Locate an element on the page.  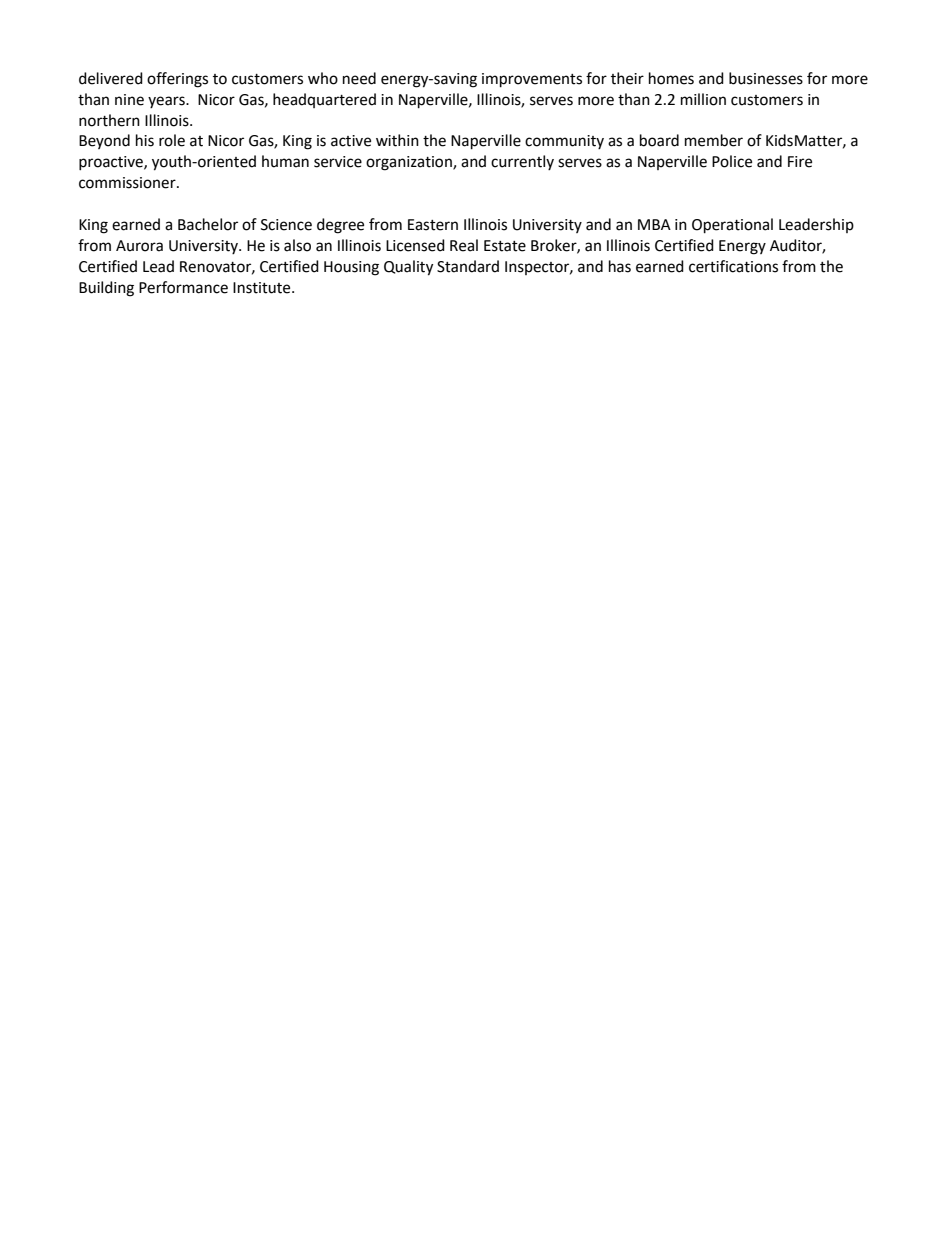
offerings is located at coordinates (177, 80).
